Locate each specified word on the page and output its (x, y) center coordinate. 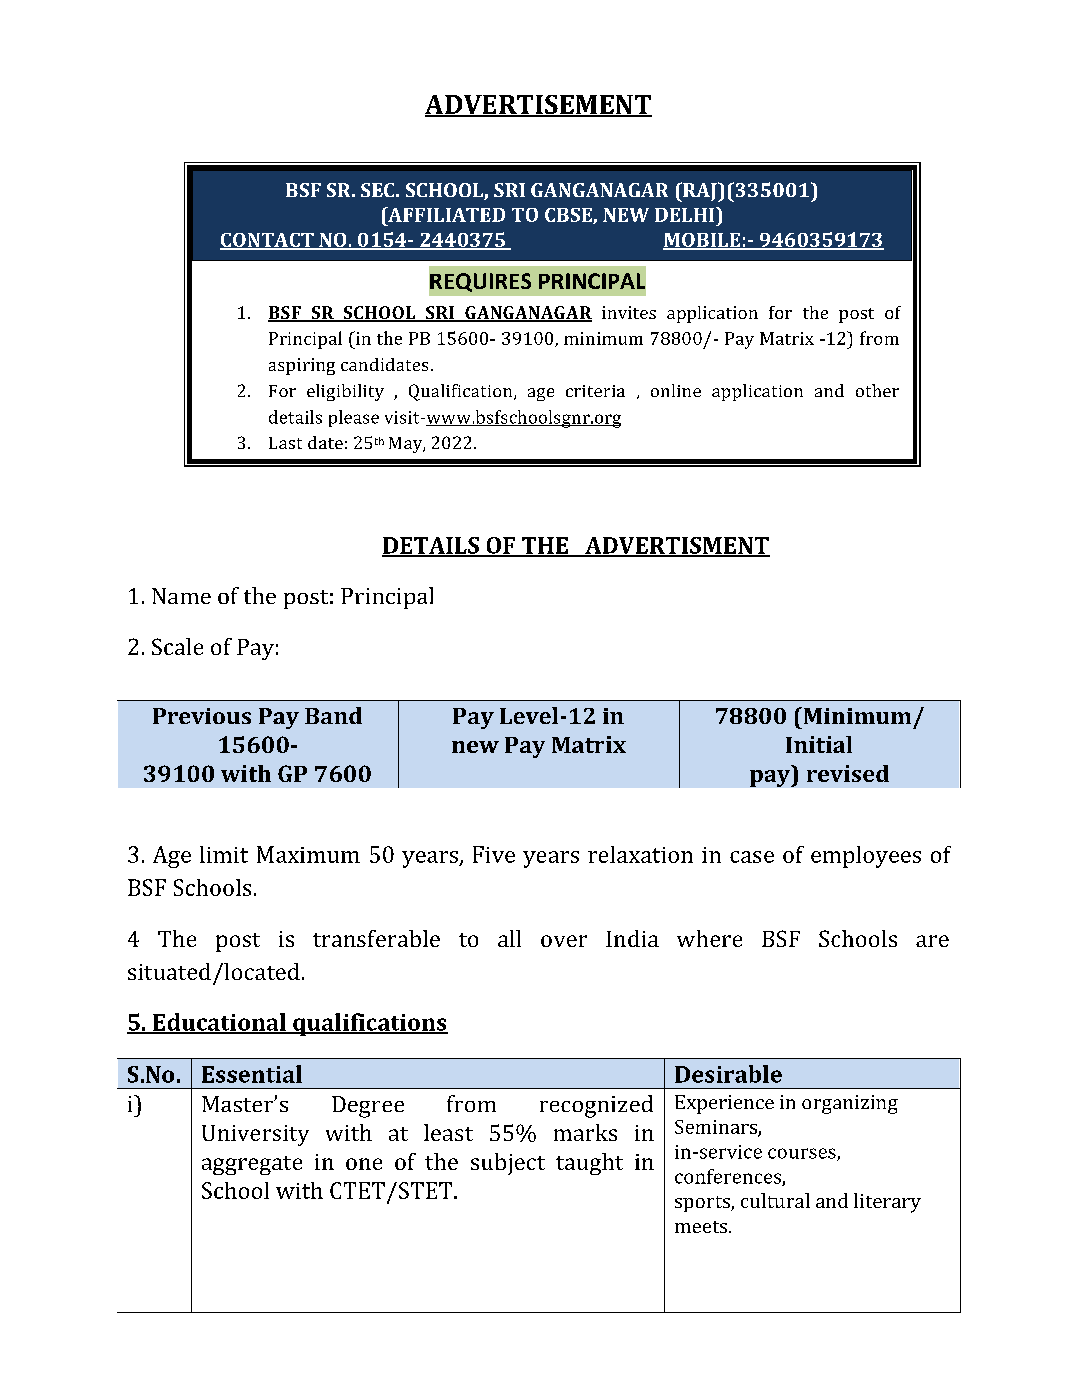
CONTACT (268, 241)
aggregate (252, 1165)
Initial (819, 744)
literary (887, 1203)
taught (589, 1164)
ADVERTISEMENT (538, 105)
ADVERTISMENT (676, 546)
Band (333, 715)
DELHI (686, 214)
